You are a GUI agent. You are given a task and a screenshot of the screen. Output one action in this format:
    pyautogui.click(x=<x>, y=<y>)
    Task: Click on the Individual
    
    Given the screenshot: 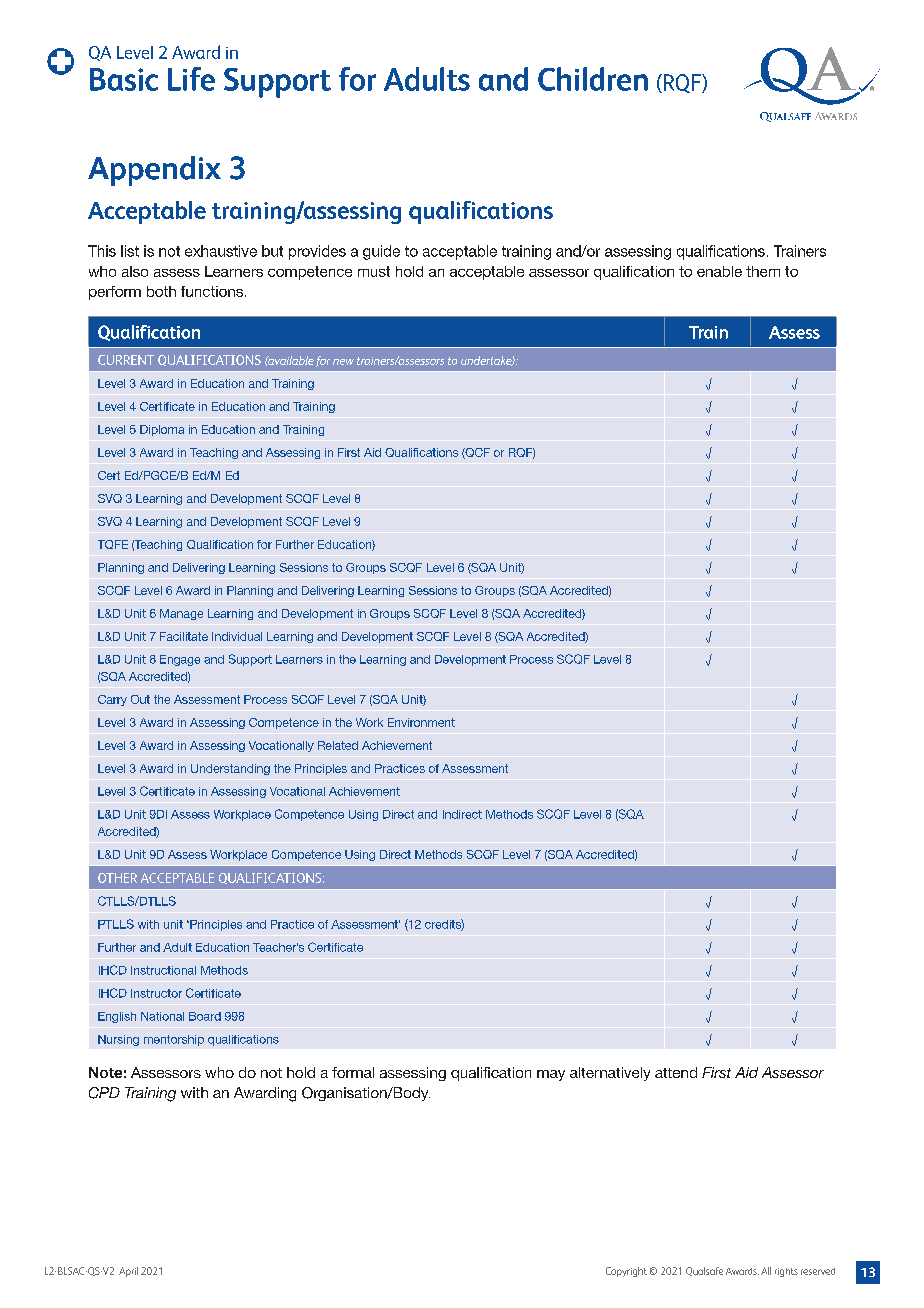 What is the action you would take?
    pyautogui.click(x=237, y=636)
